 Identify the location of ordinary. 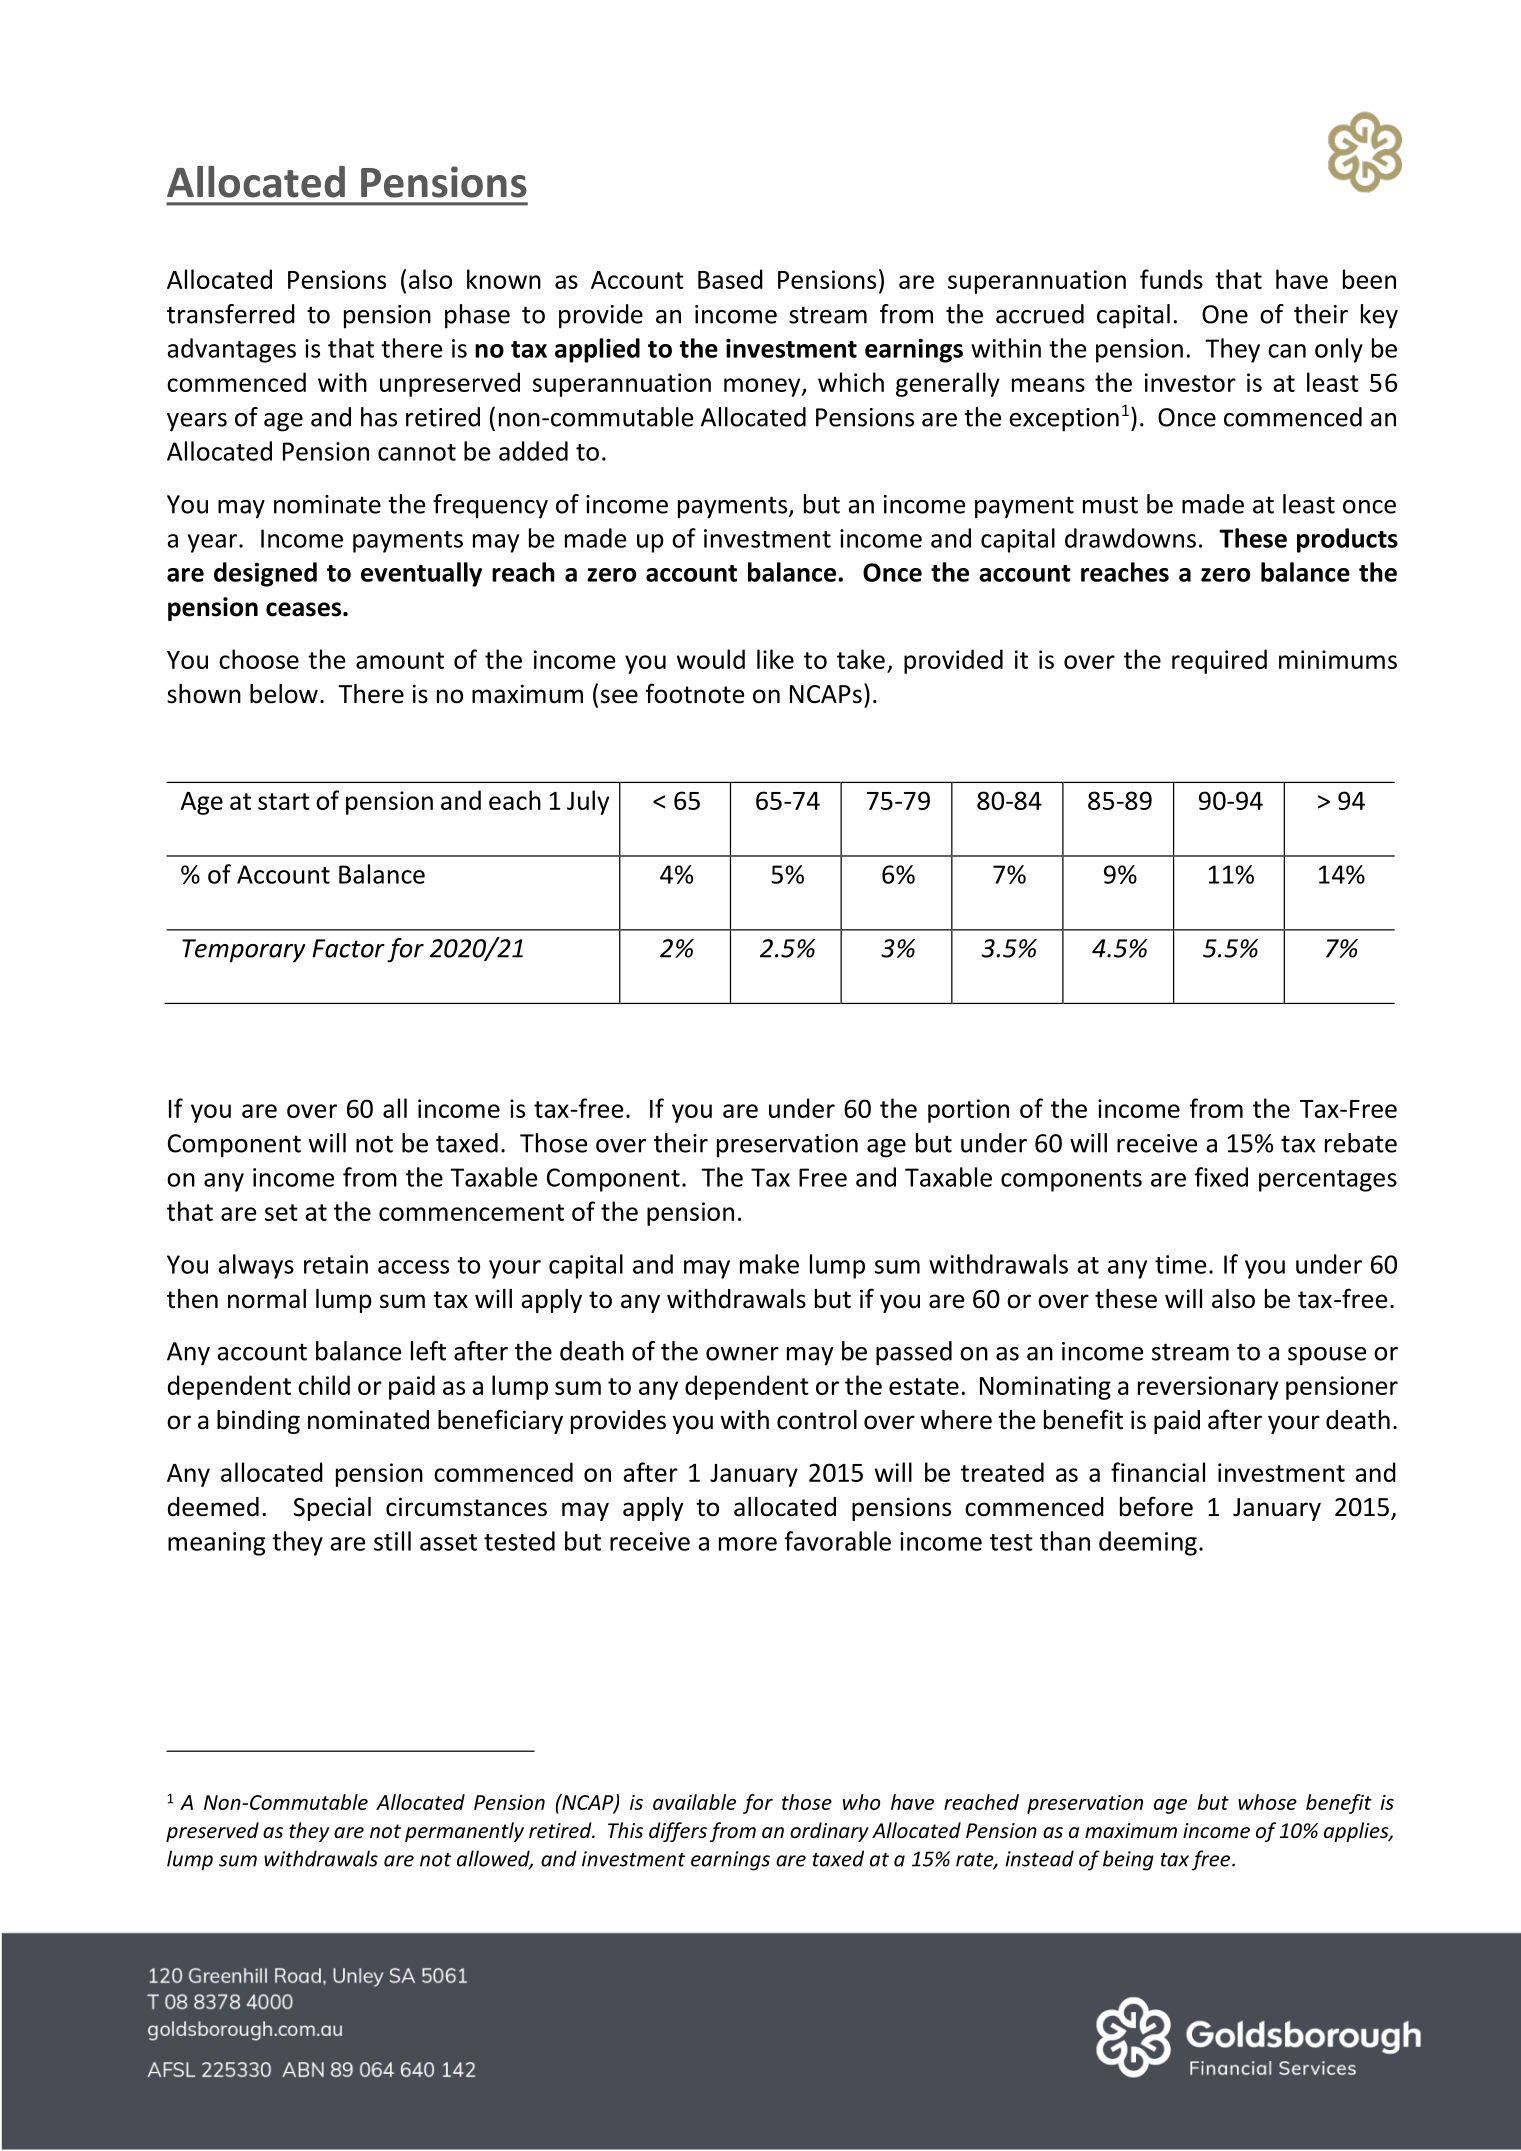
(829, 1832).
